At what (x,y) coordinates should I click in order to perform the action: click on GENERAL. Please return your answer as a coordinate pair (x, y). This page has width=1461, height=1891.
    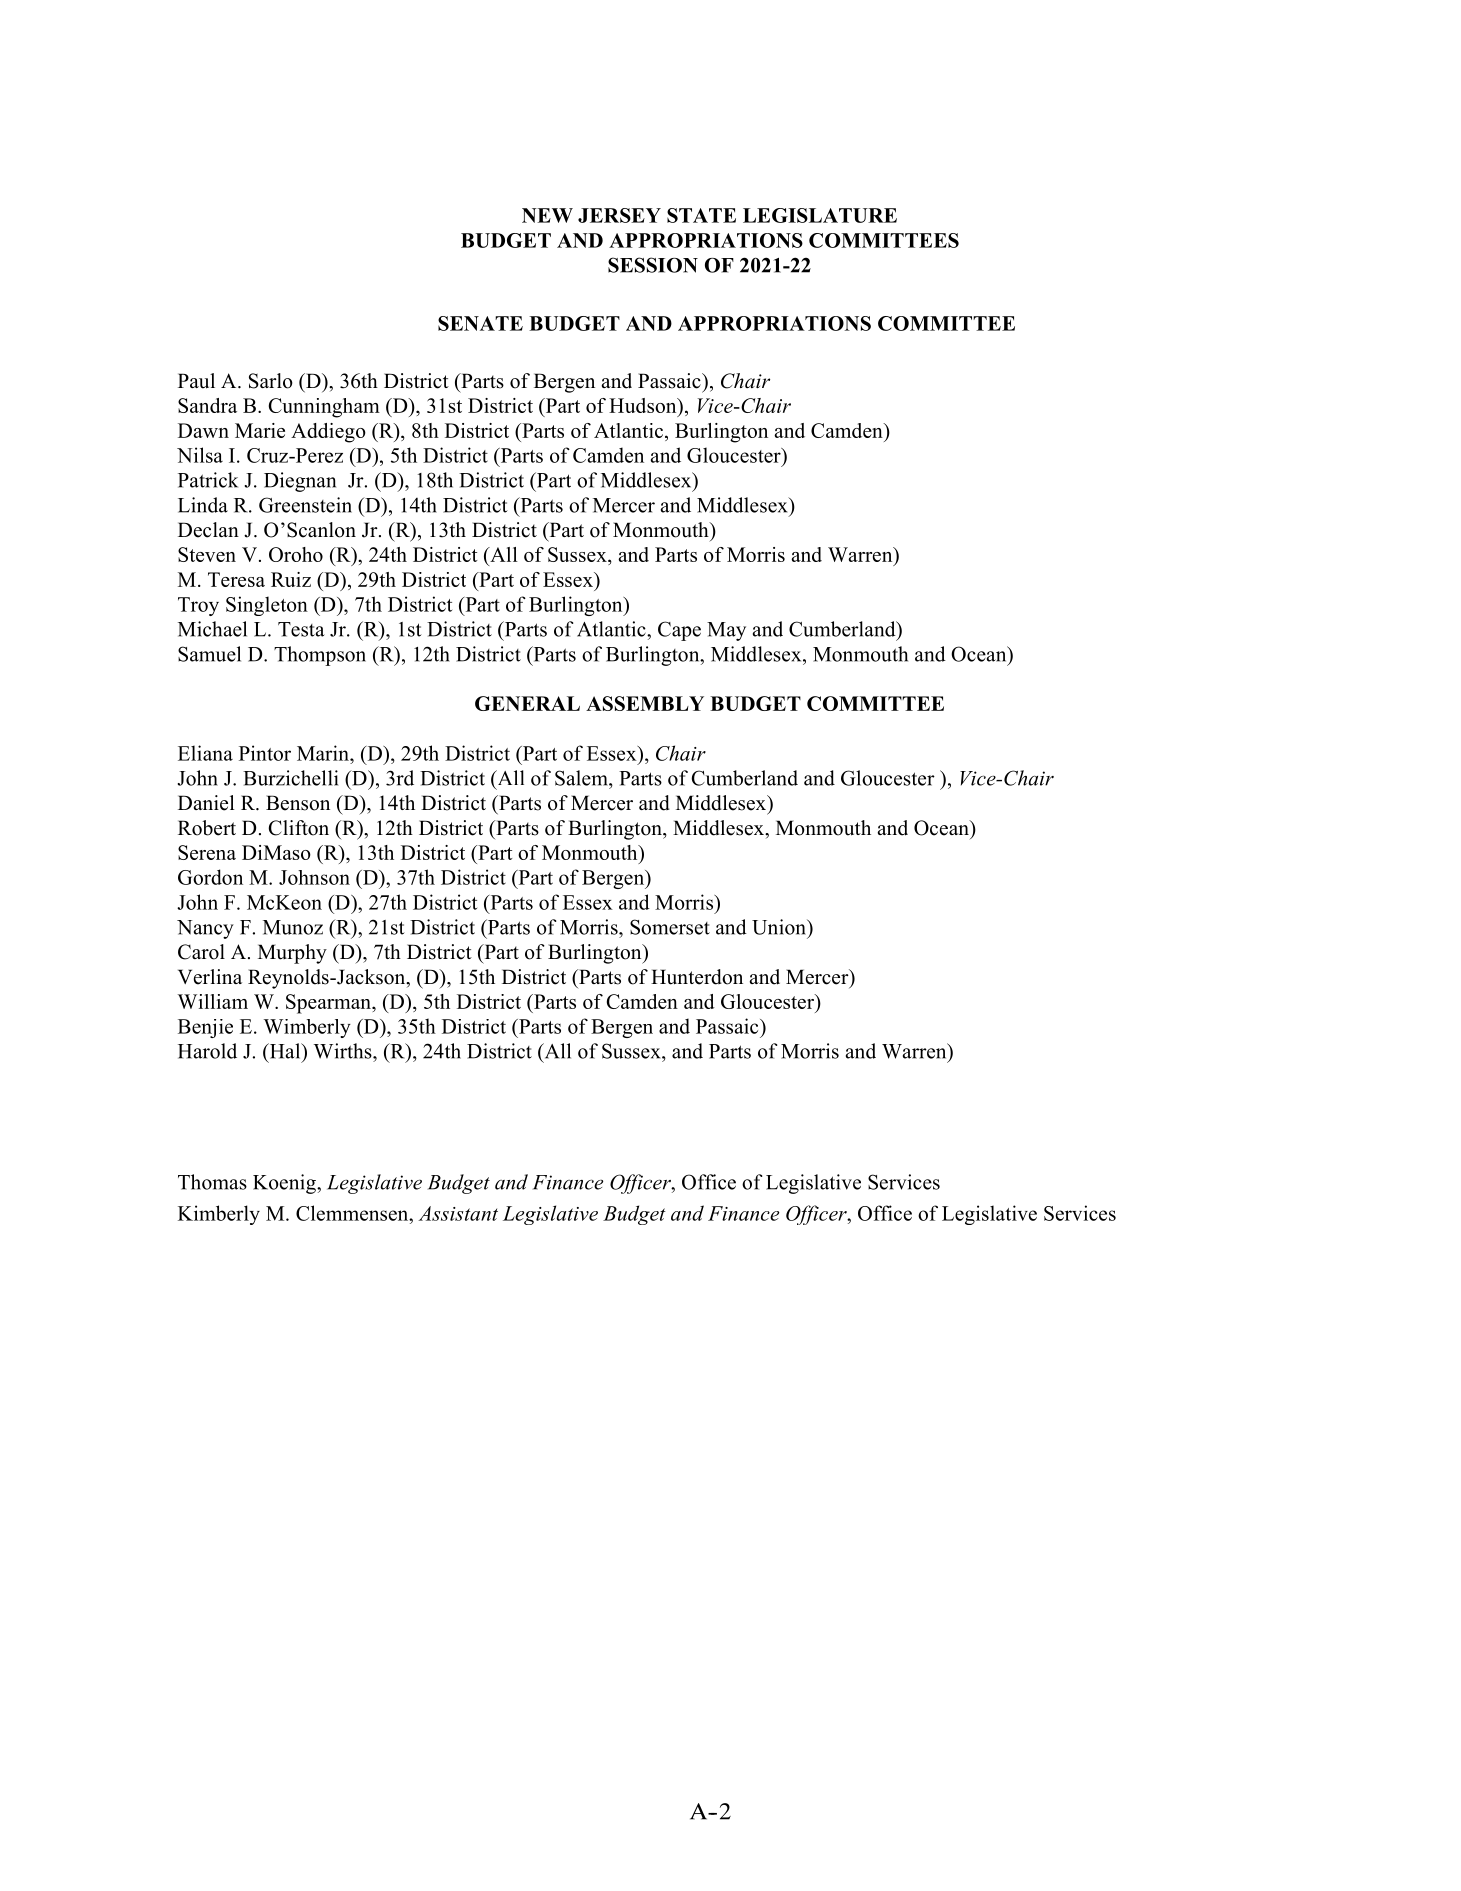
    Looking at the image, I should click on (527, 703).
